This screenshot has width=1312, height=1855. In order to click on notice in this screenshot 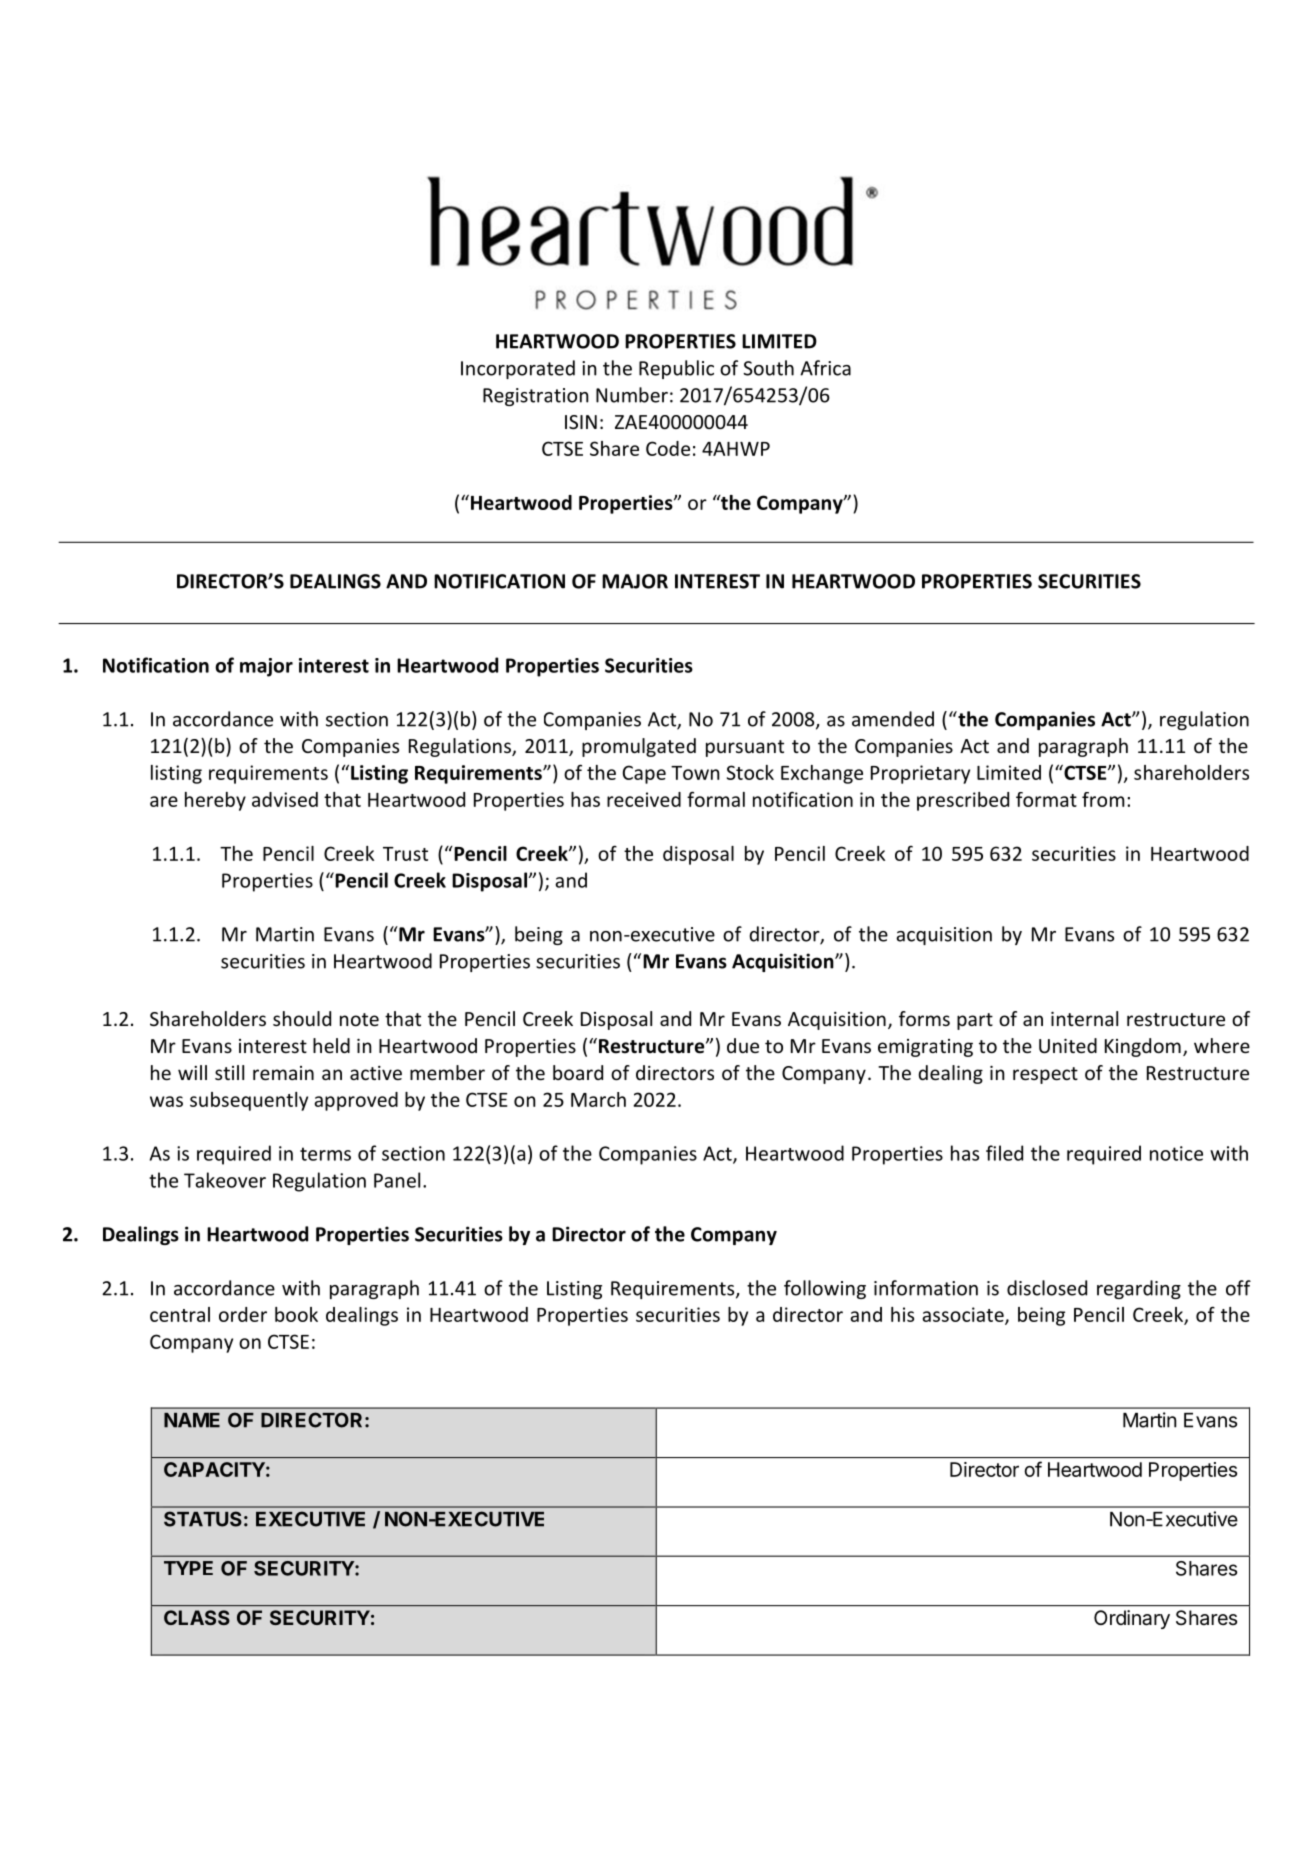, I will do `click(1176, 1153)`.
